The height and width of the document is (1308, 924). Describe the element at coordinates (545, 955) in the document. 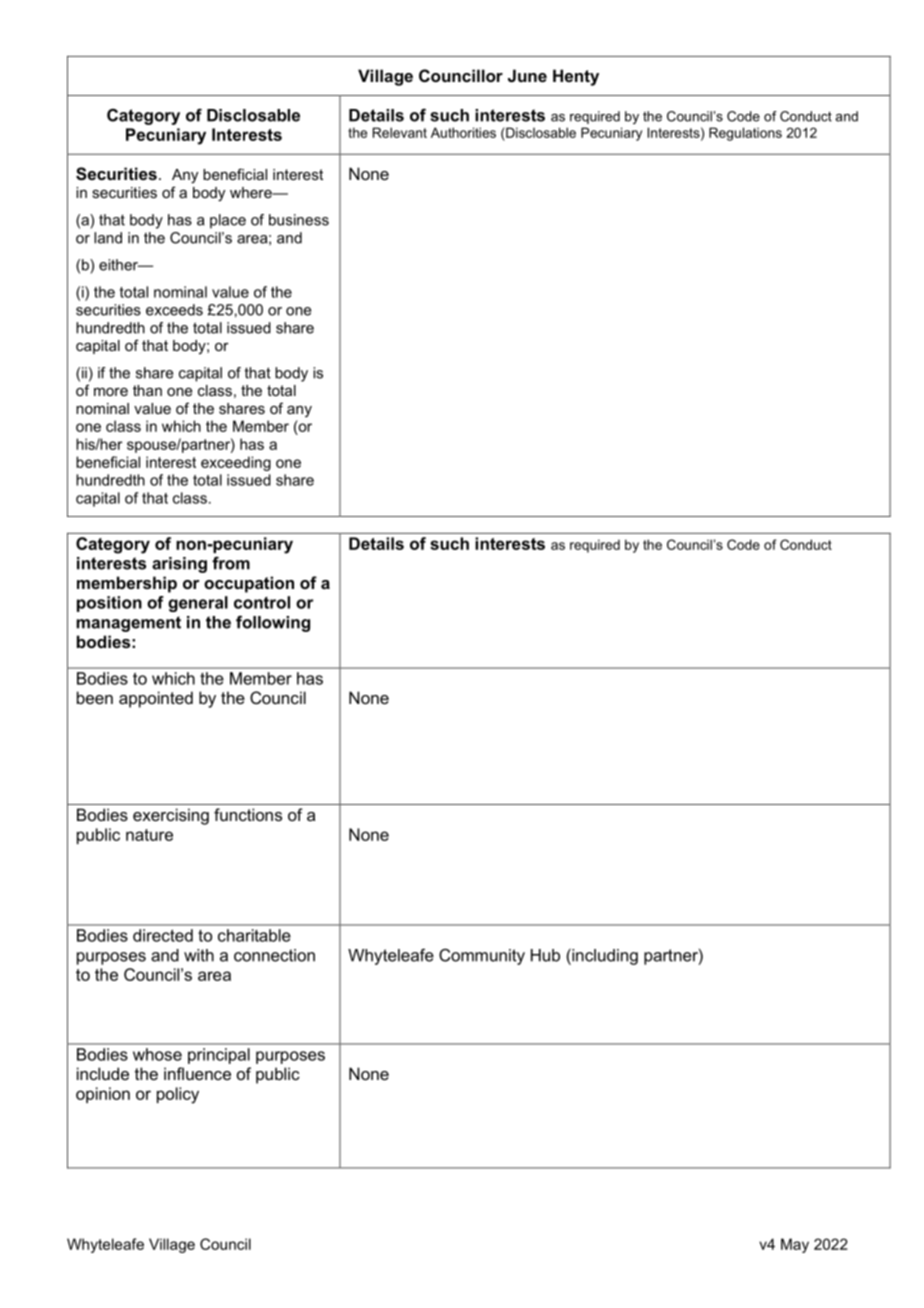

I see `Hub` at that location.
